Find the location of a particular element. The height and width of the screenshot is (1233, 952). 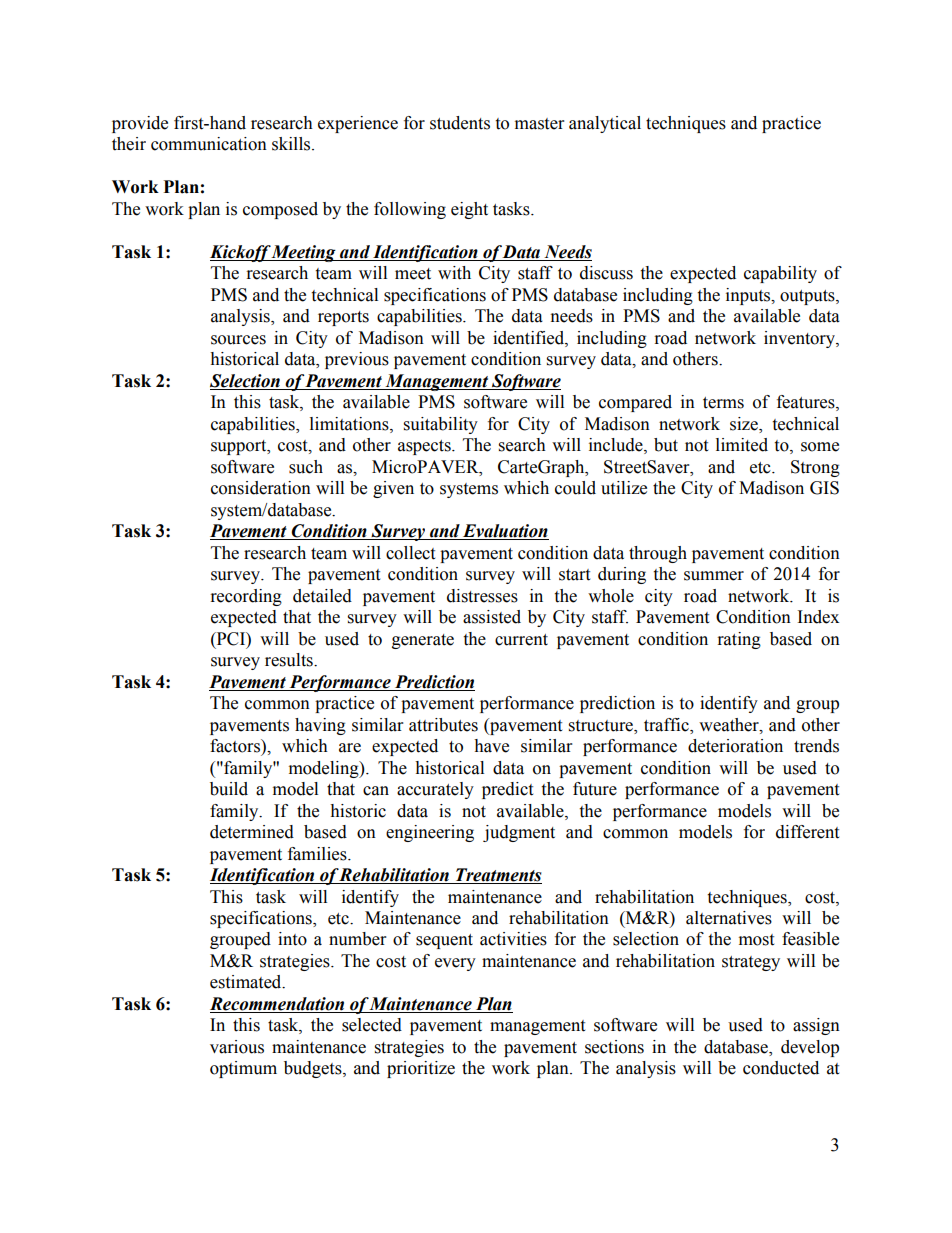

analytical is located at coordinates (605, 124).
